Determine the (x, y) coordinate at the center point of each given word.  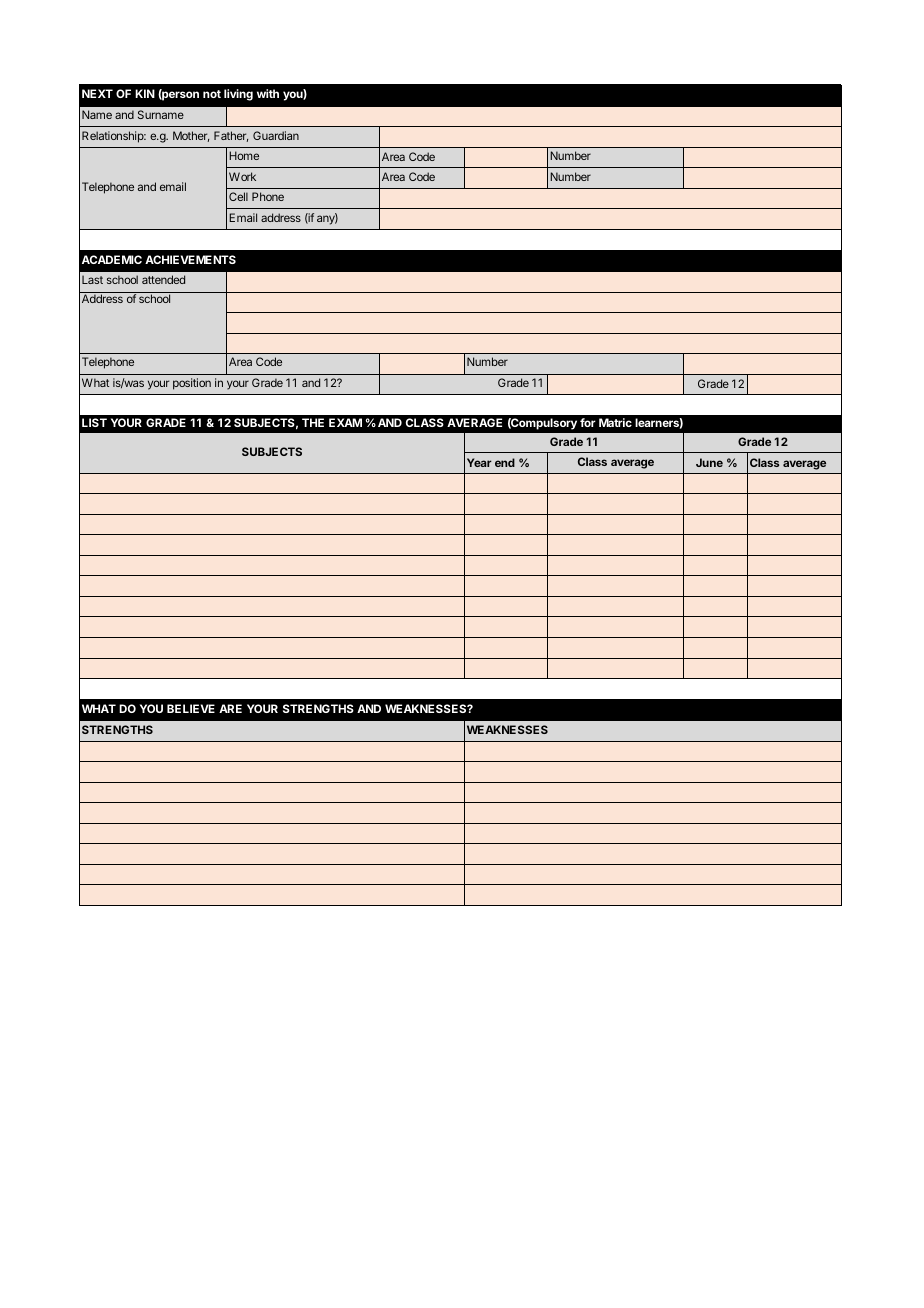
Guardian (276, 135)
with (268, 93)
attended (163, 279)
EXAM (345, 422)
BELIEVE (191, 708)
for (588, 422)
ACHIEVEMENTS (190, 259)
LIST (94, 422)
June (709, 462)
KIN (145, 93)
